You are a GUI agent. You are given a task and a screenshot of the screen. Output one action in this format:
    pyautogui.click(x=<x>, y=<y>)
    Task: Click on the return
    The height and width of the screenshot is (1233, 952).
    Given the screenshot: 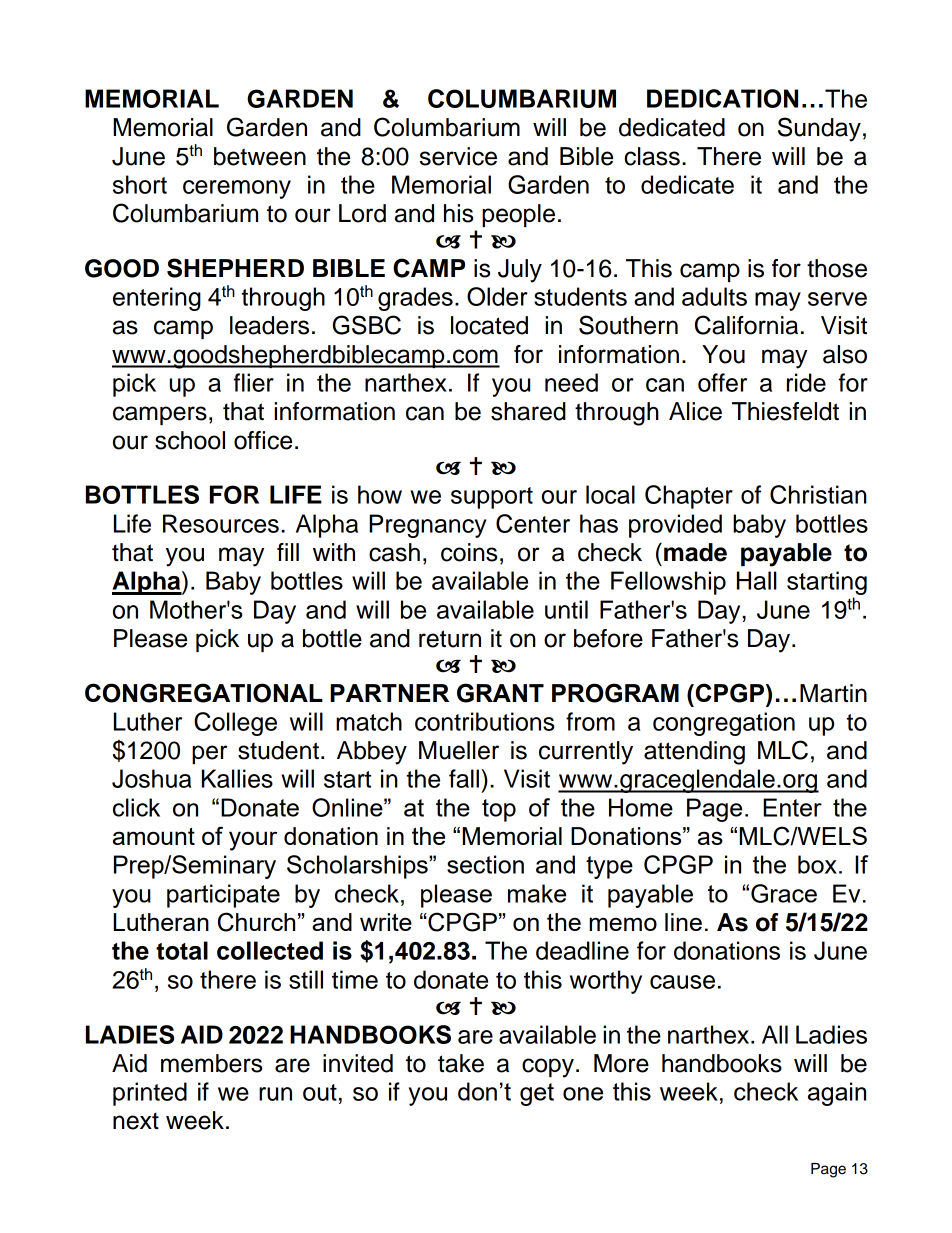 What is the action you would take?
    pyautogui.click(x=450, y=639)
